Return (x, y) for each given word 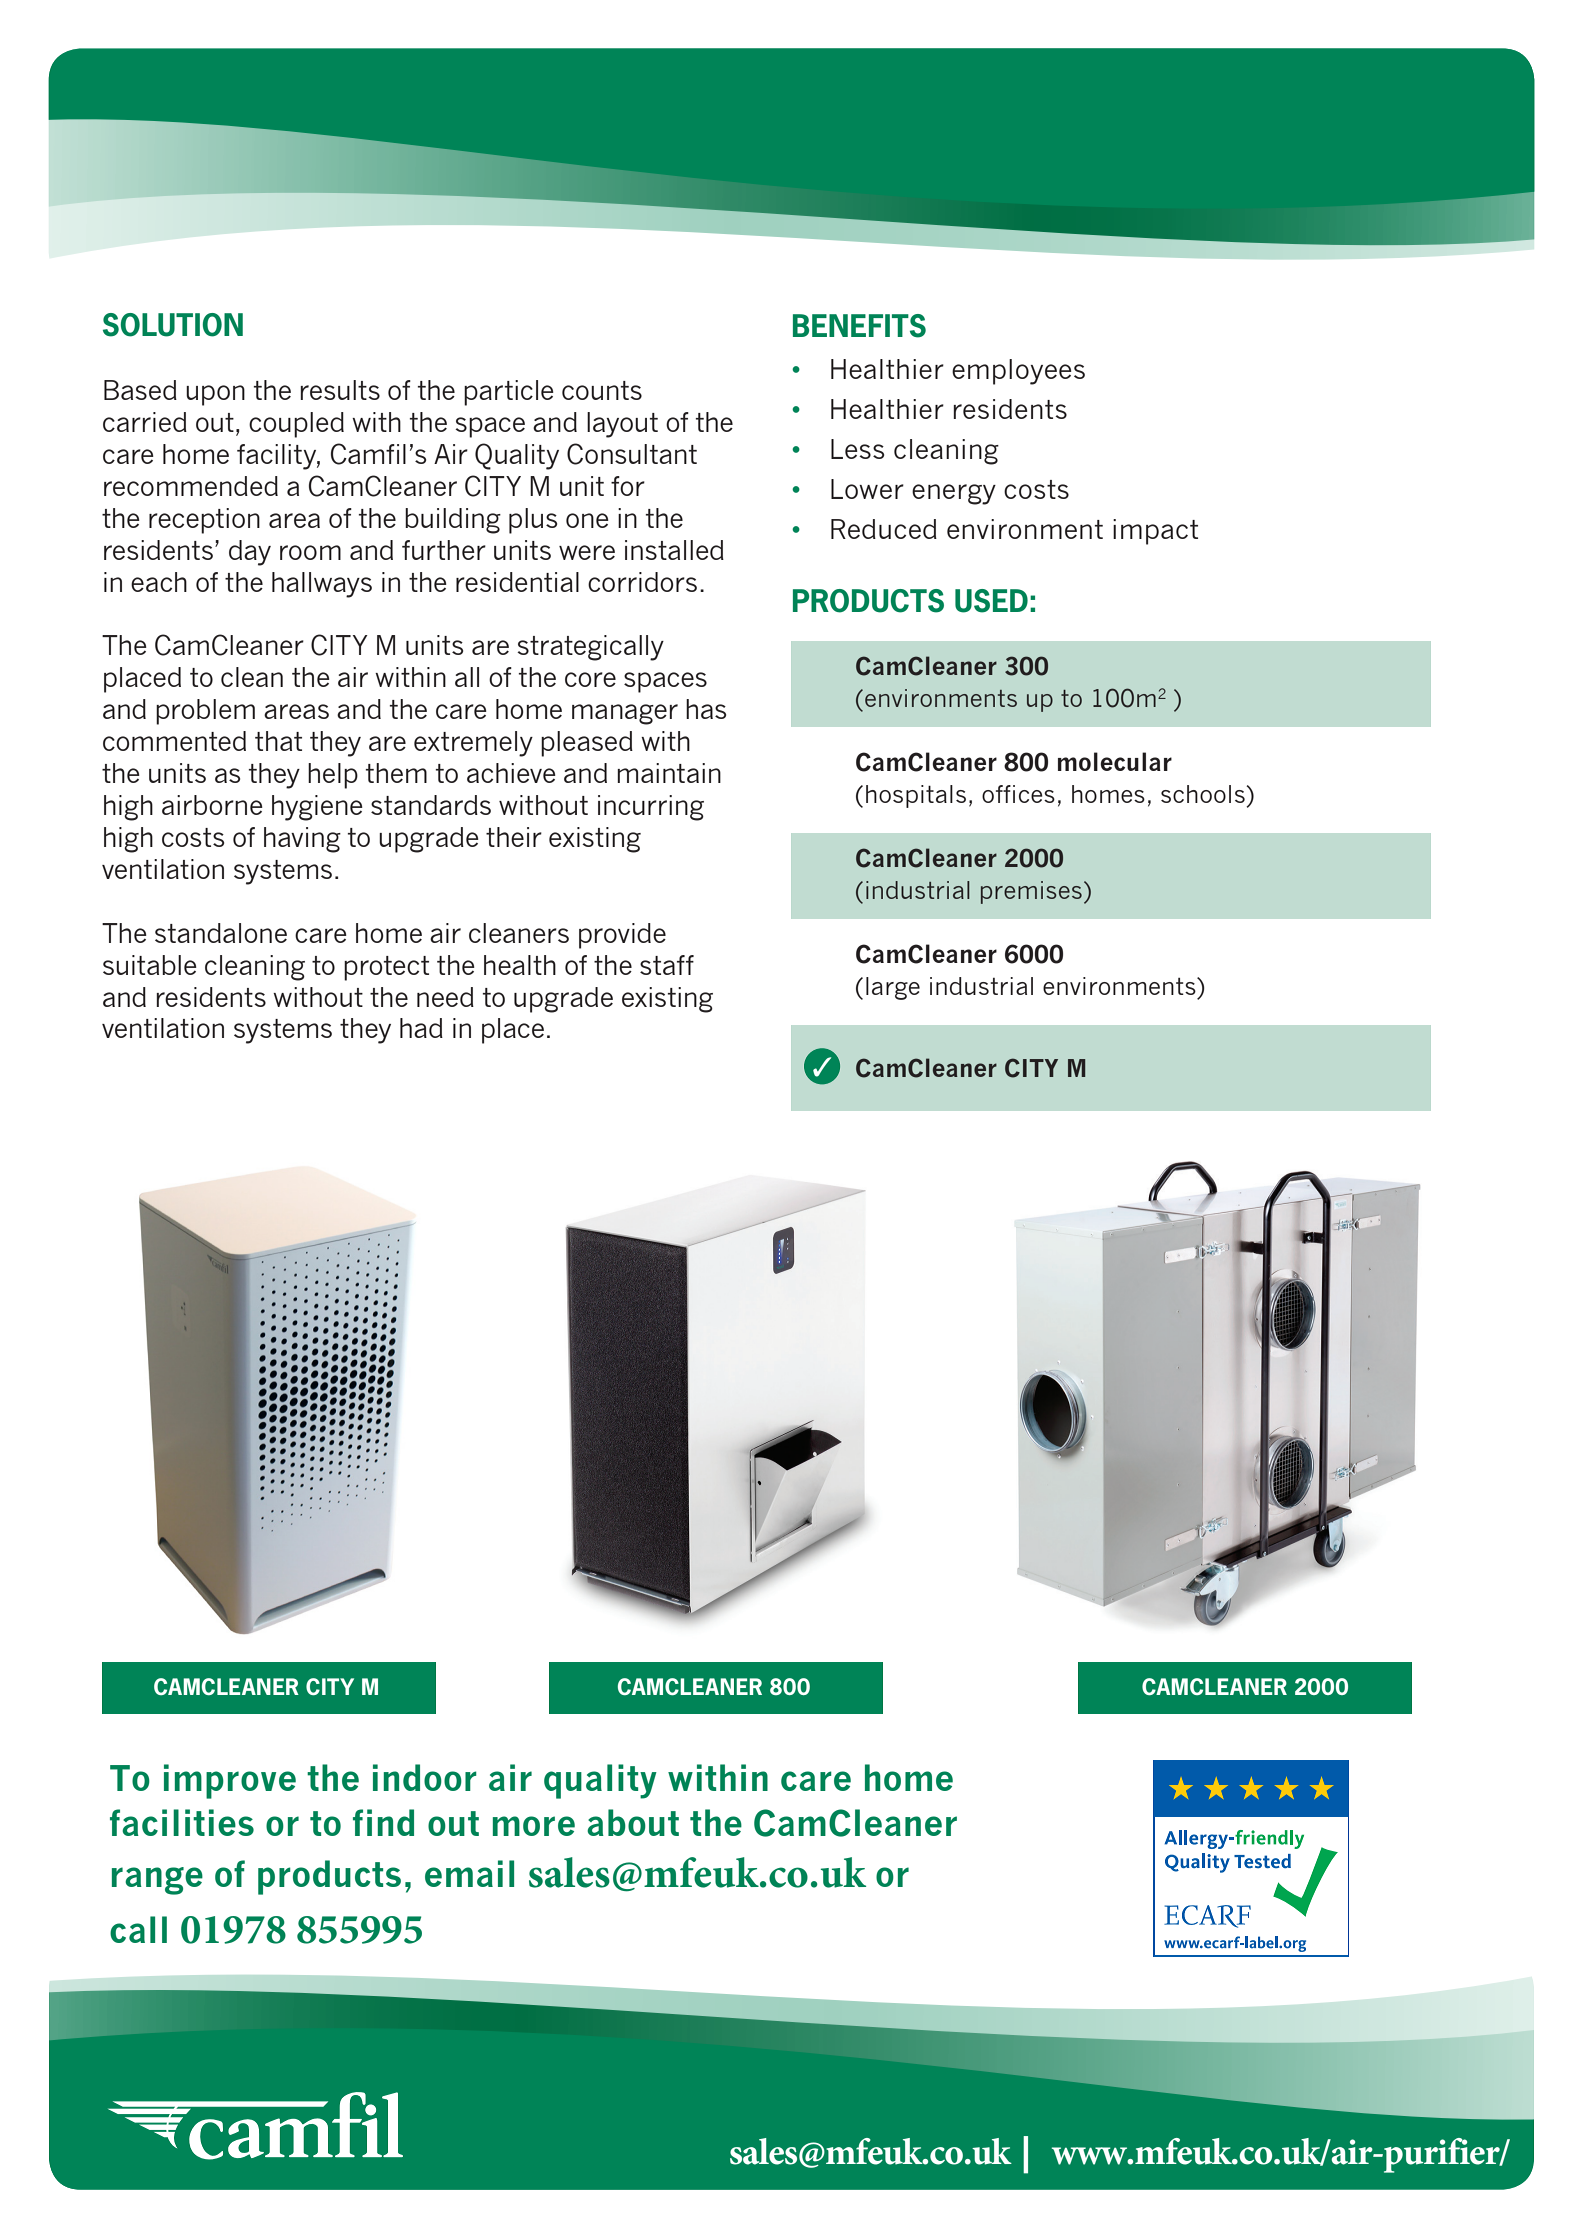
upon (215, 395)
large (893, 988)
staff (667, 965)
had (421, 1028)
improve (230, 1781)
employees (1018, 372)
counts (602, 390)
